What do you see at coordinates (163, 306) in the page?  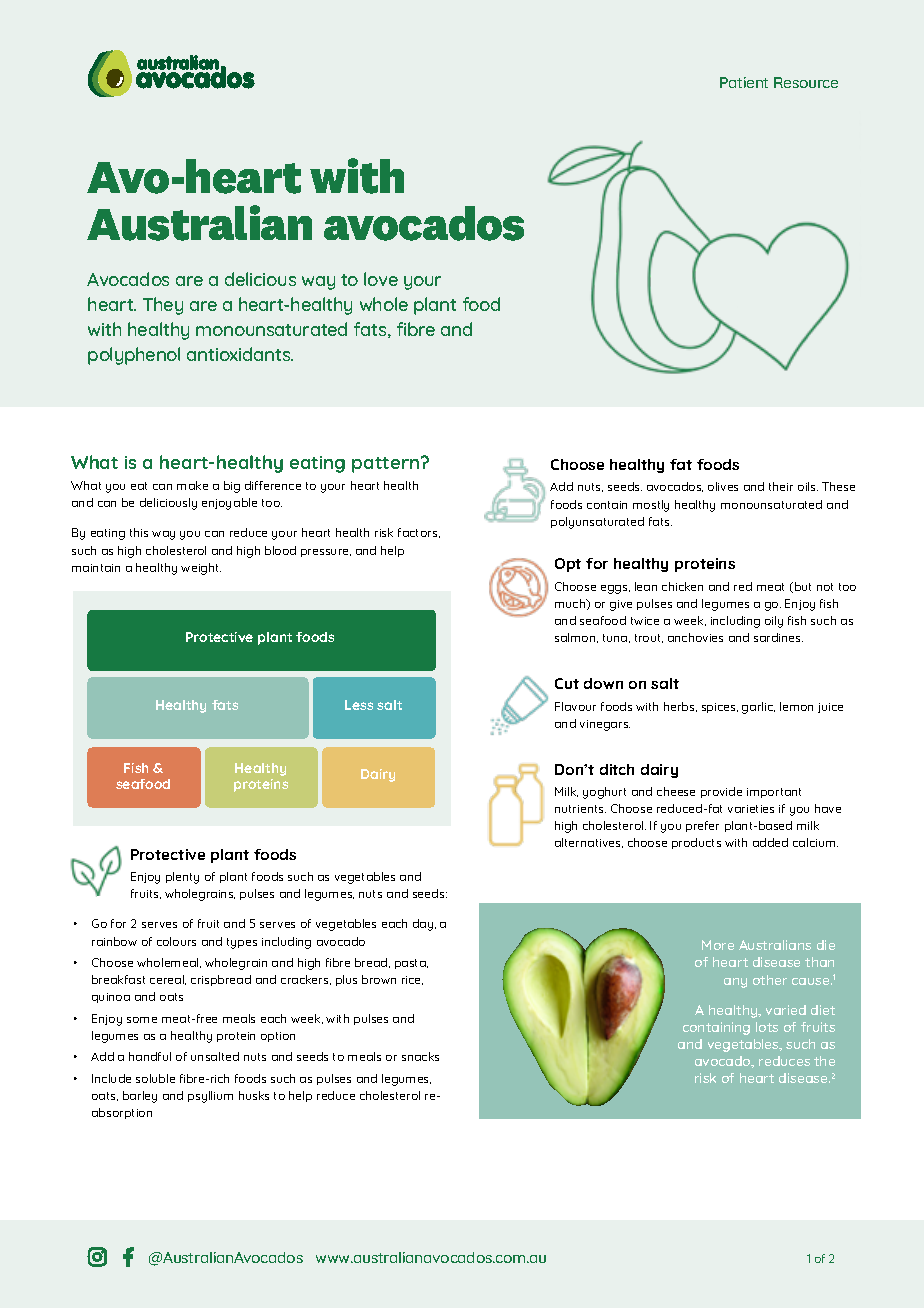 I see `They` at bounding box center [163, 306].
